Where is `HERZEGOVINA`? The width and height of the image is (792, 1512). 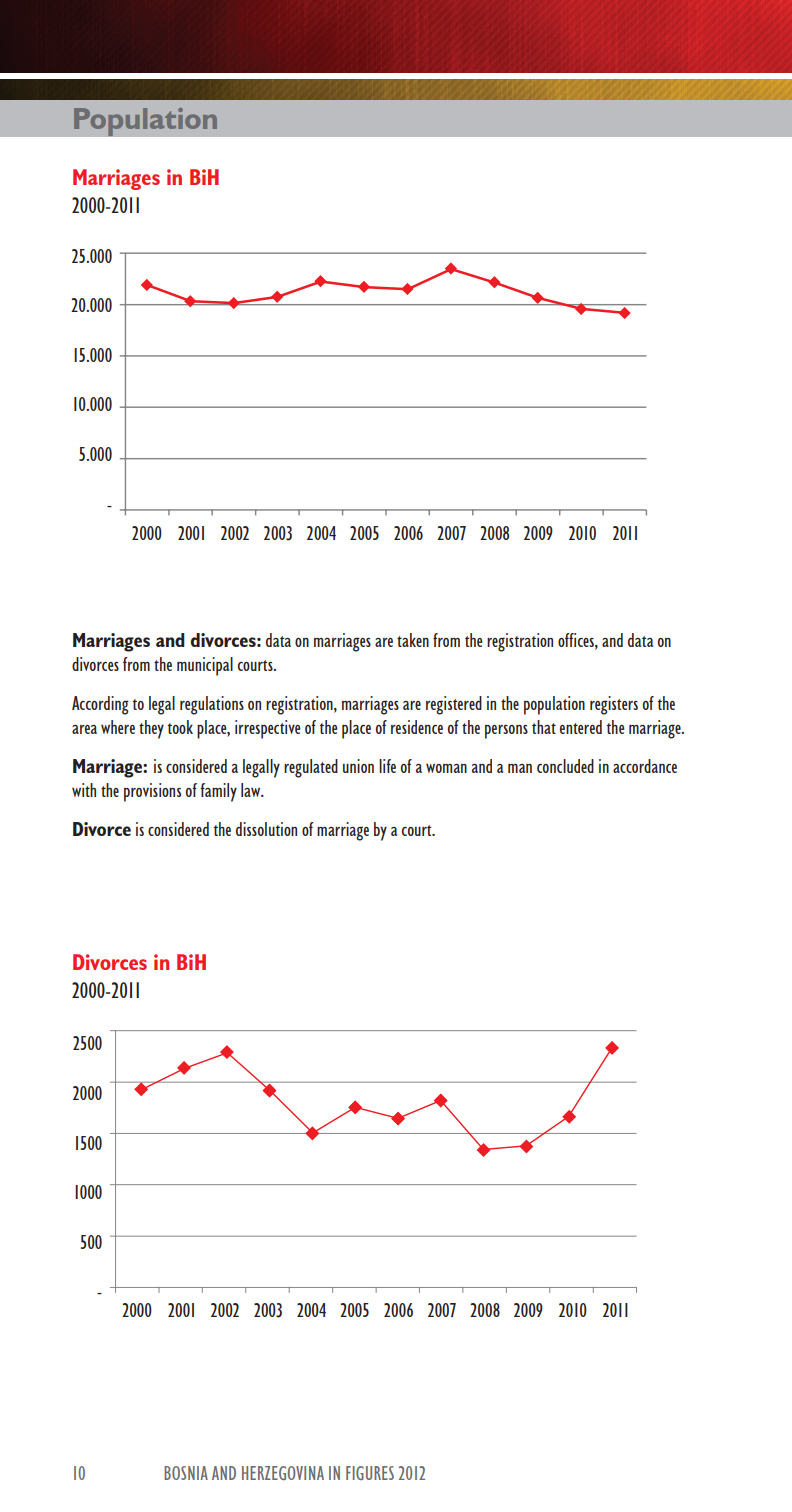
HERZEGOVINA is located at coordinates (283, 1473).
